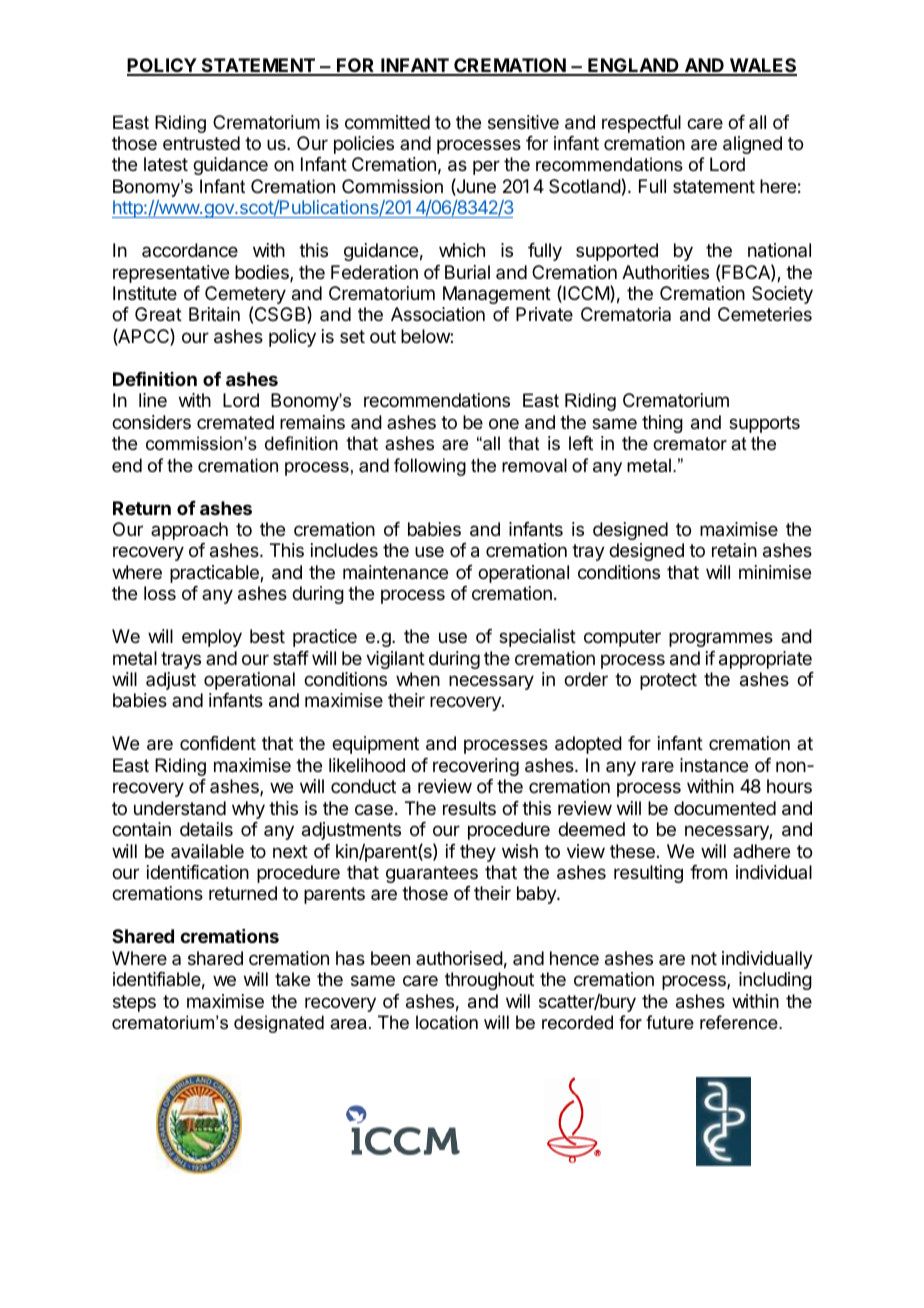  I want to click on reference, so click(740, 1022).
